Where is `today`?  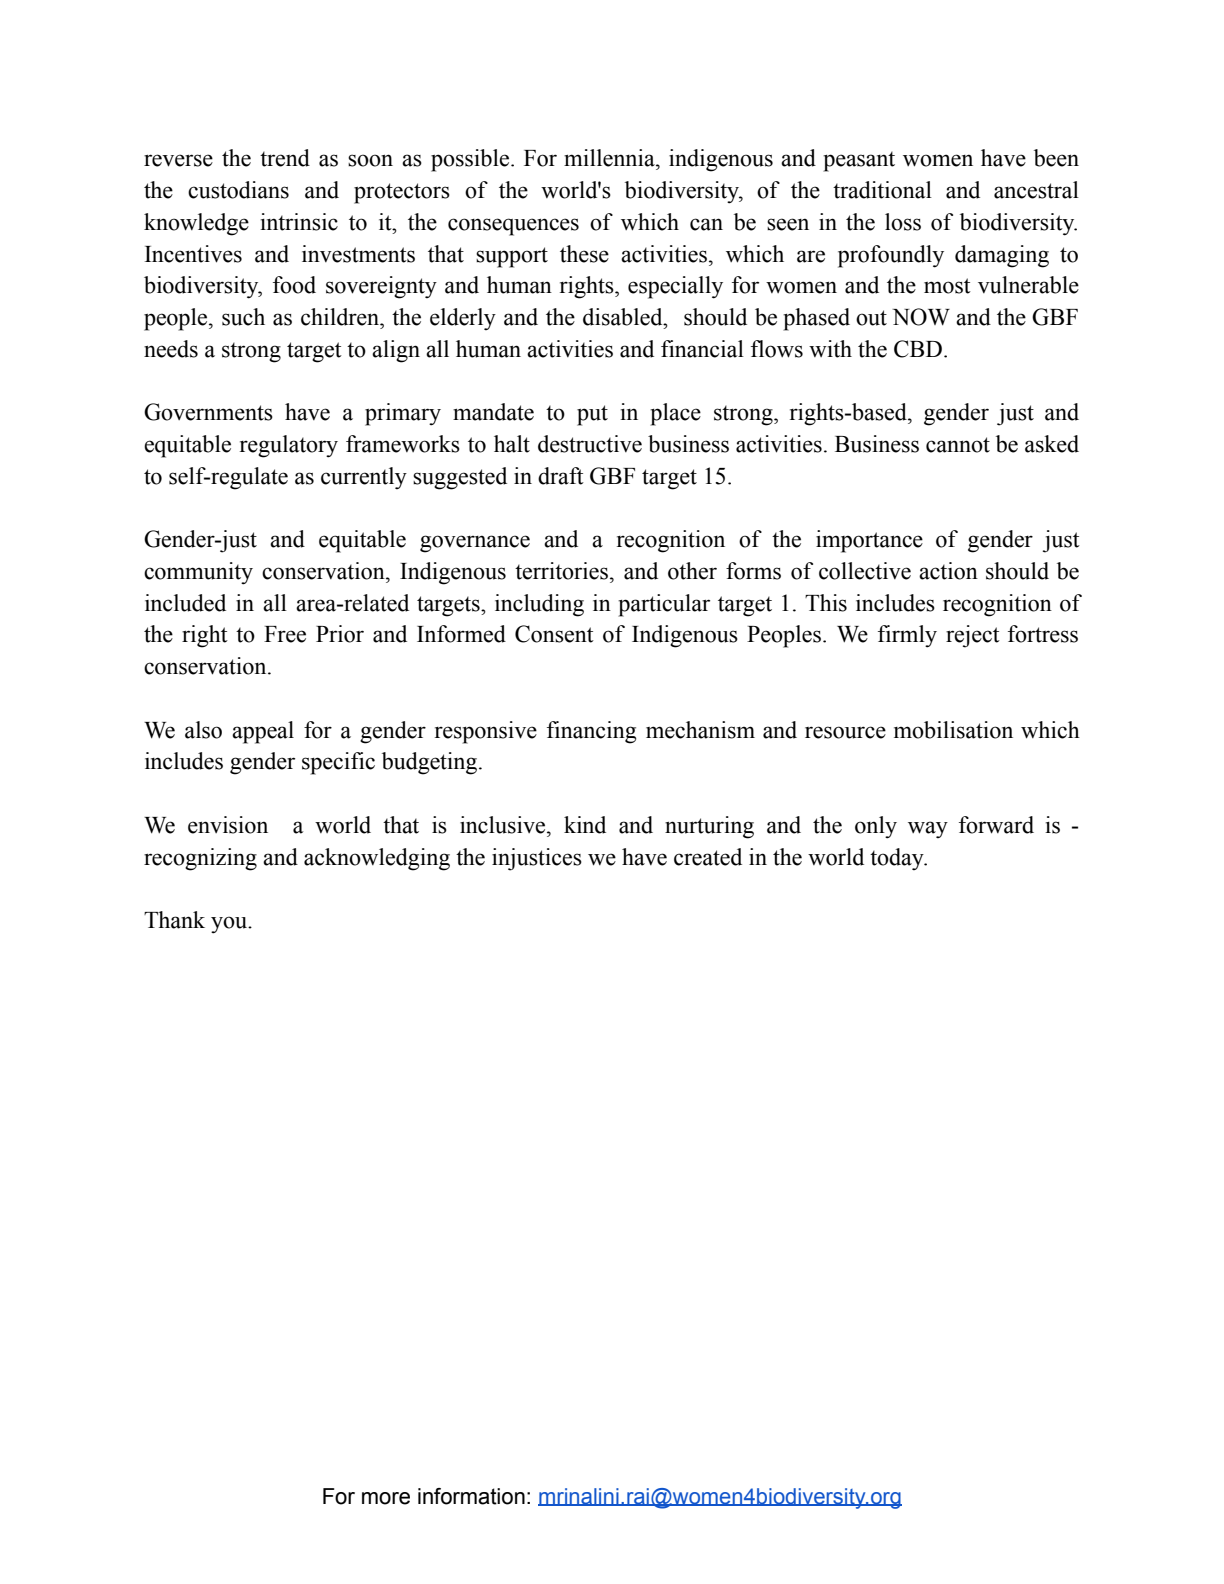 today is located at coordinates (898, 859).
